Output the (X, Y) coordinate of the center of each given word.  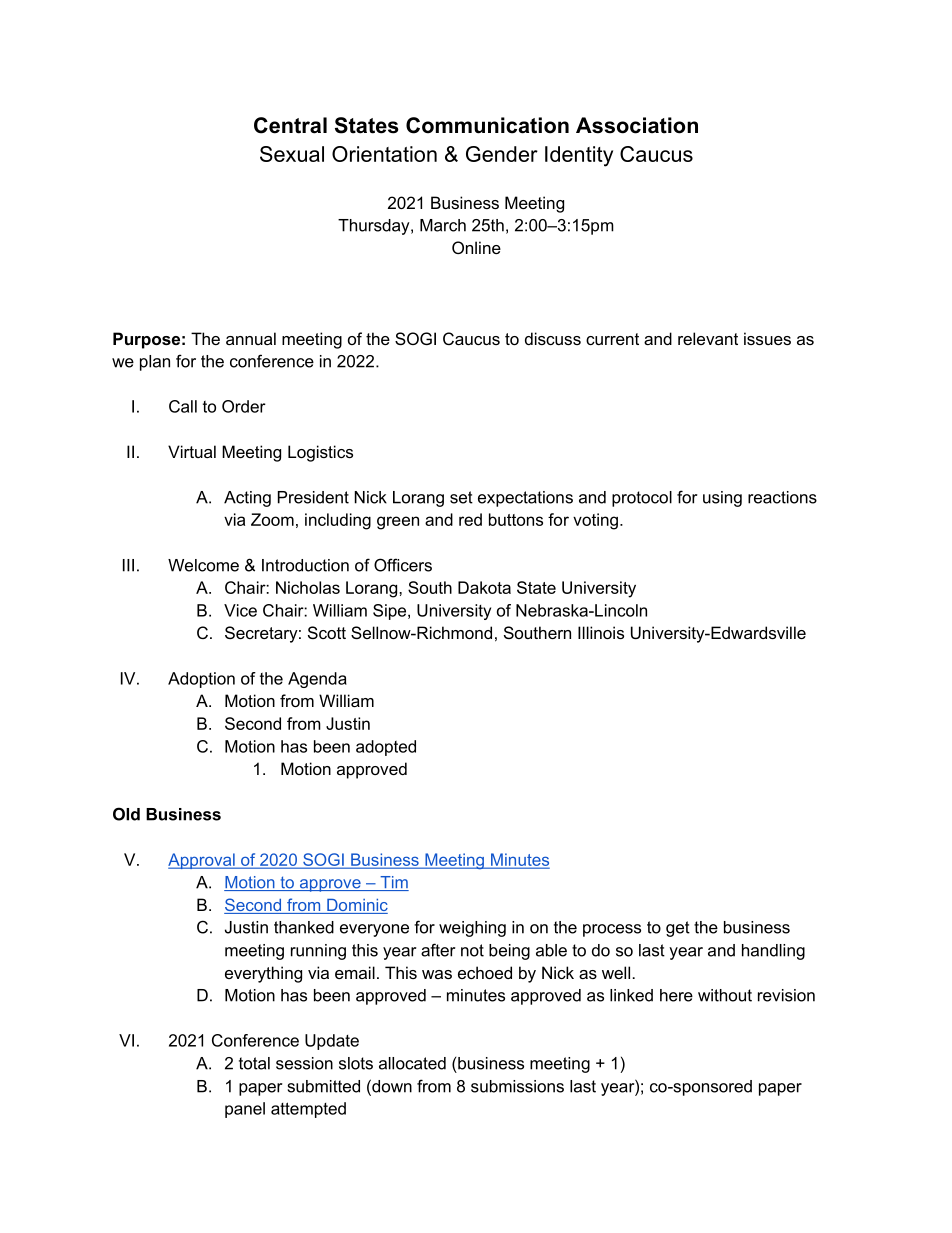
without (725, 995)
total (254, 1063)
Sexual (292, 154)
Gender (502, 154)
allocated (412, 1063)
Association (637, 125)
